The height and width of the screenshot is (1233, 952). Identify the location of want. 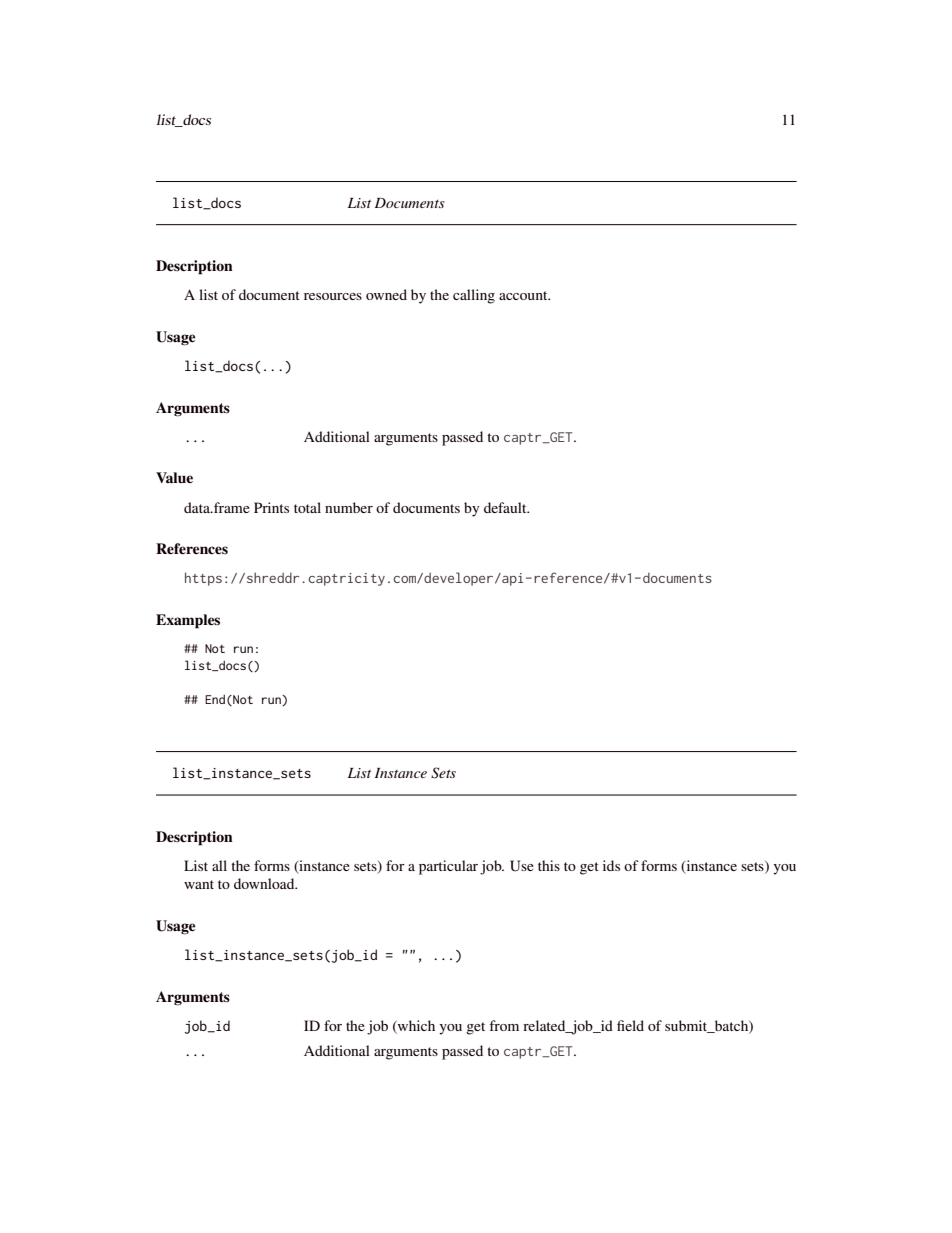
(199, 884).
